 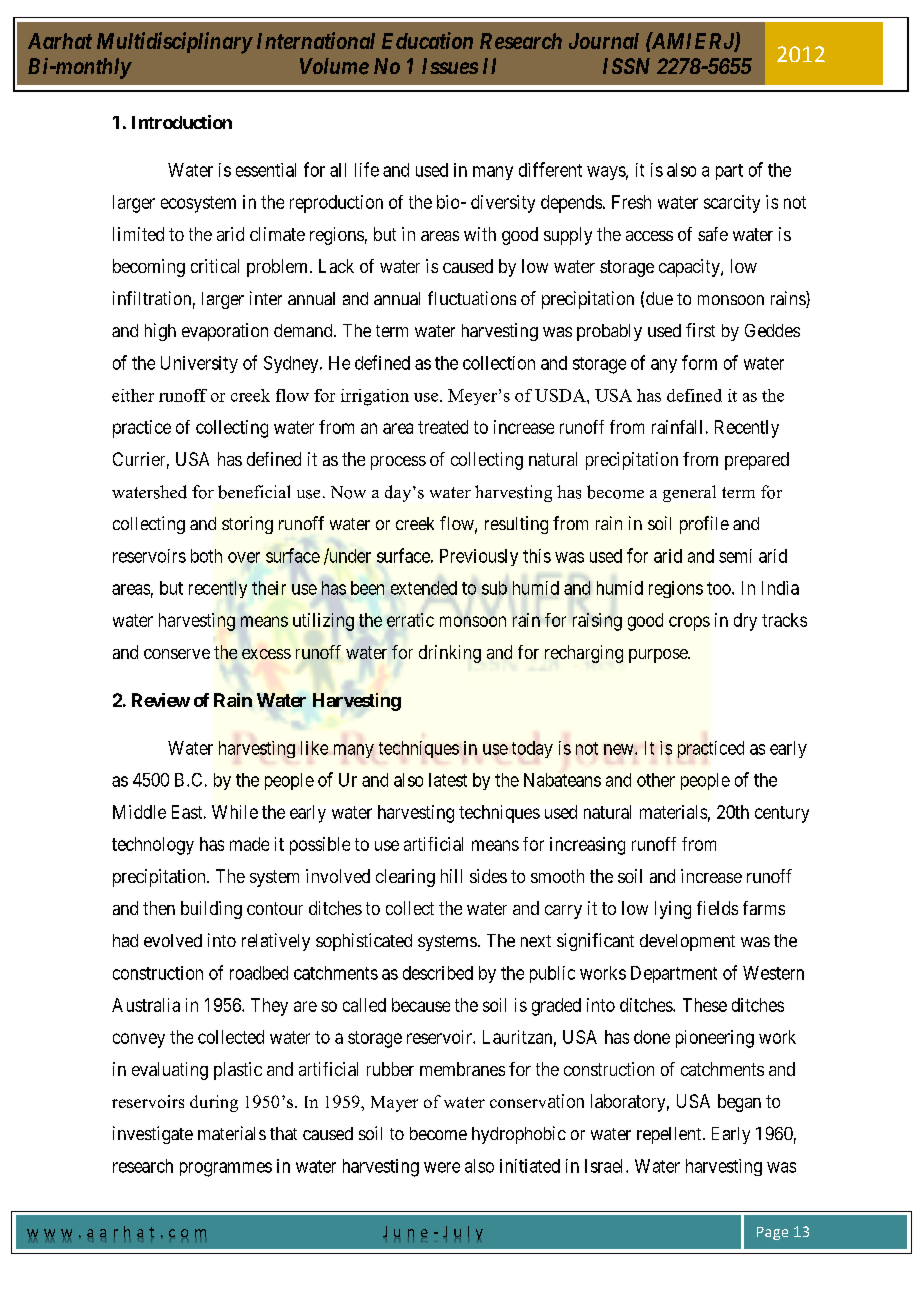 I want to click on form, so click(x=699, y=362).
